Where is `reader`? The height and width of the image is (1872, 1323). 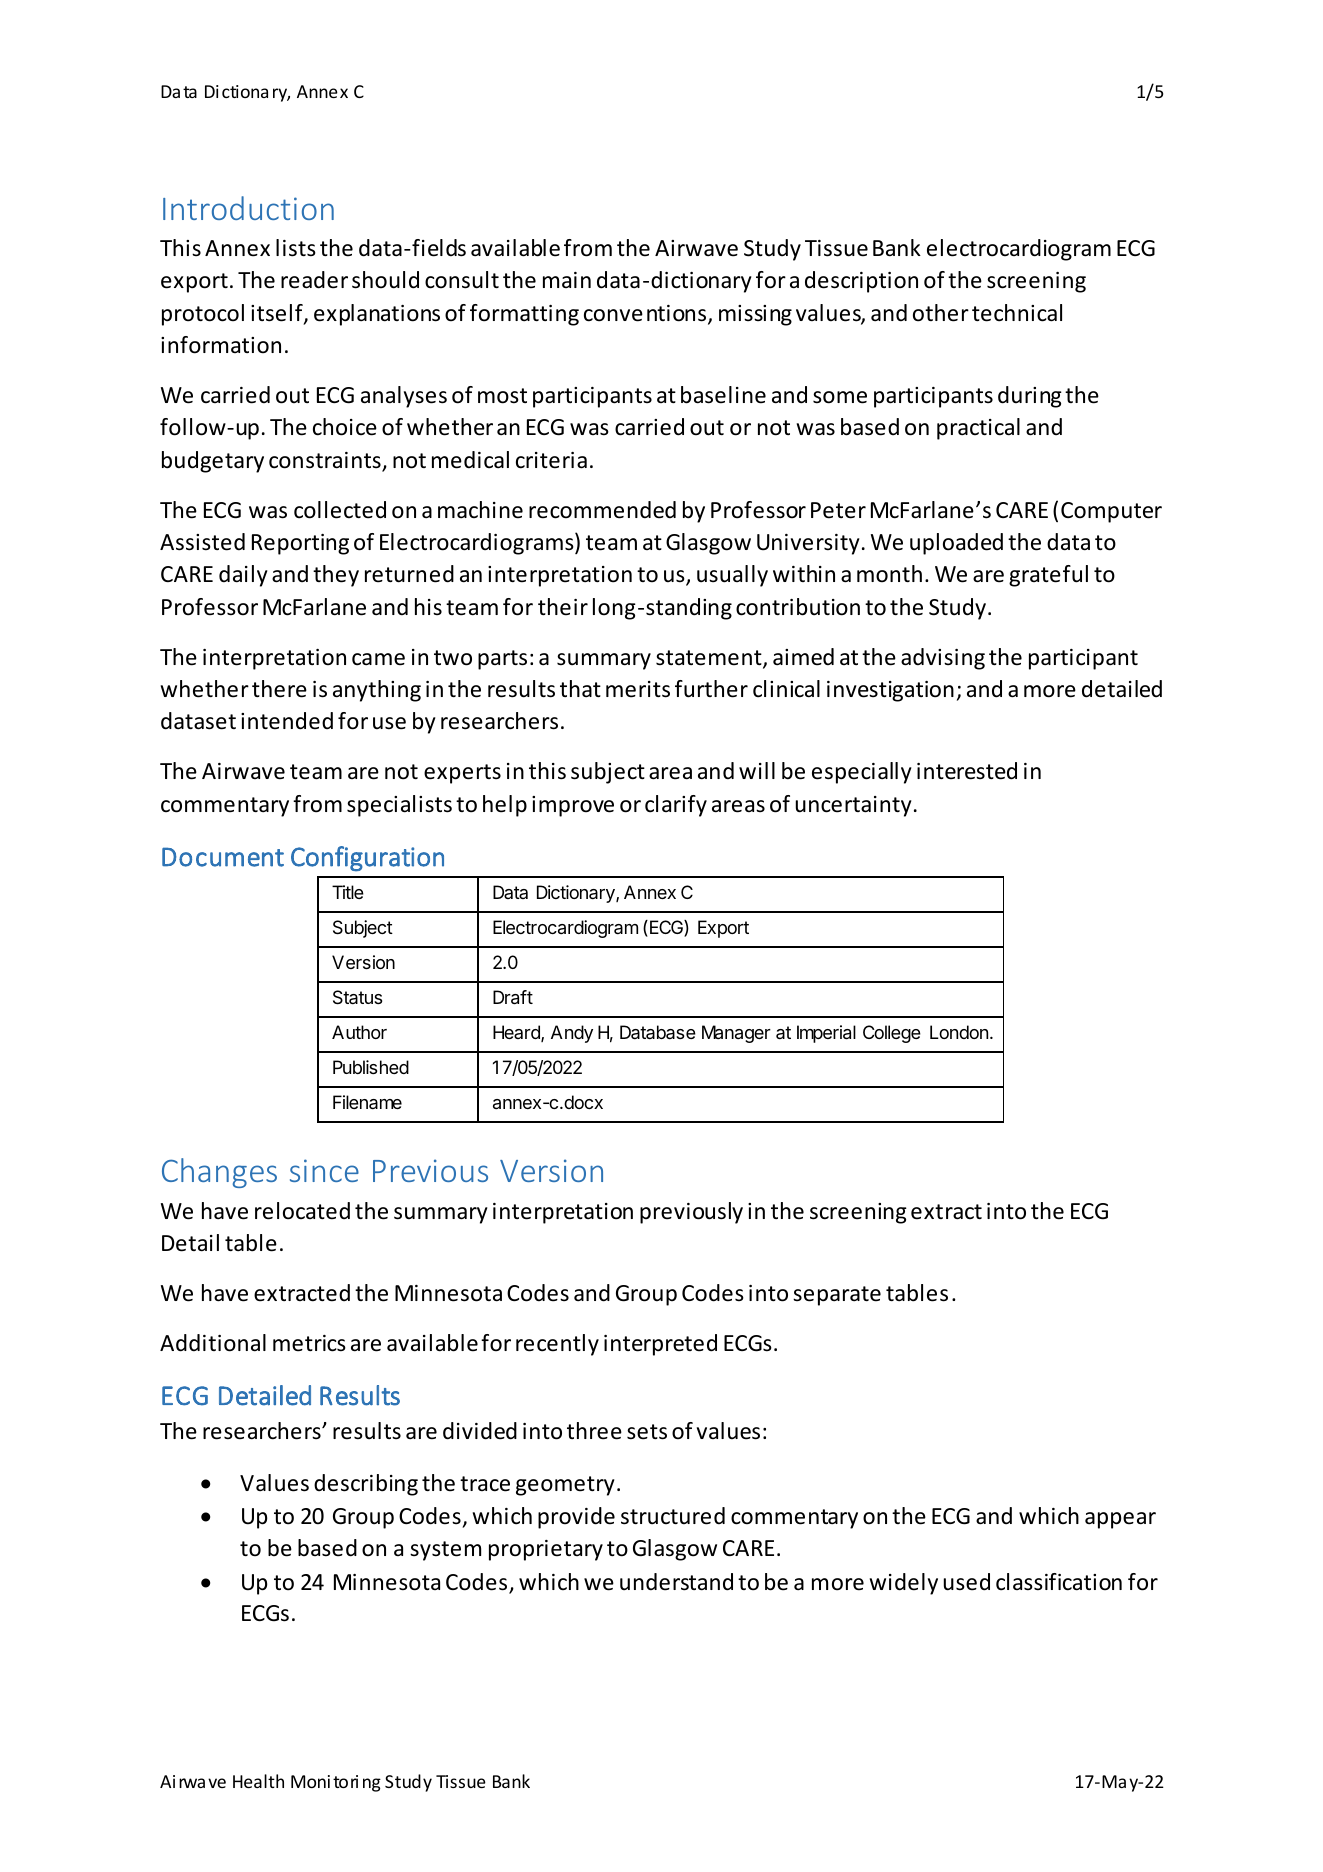
reader is located at coordinates (314, 280).
